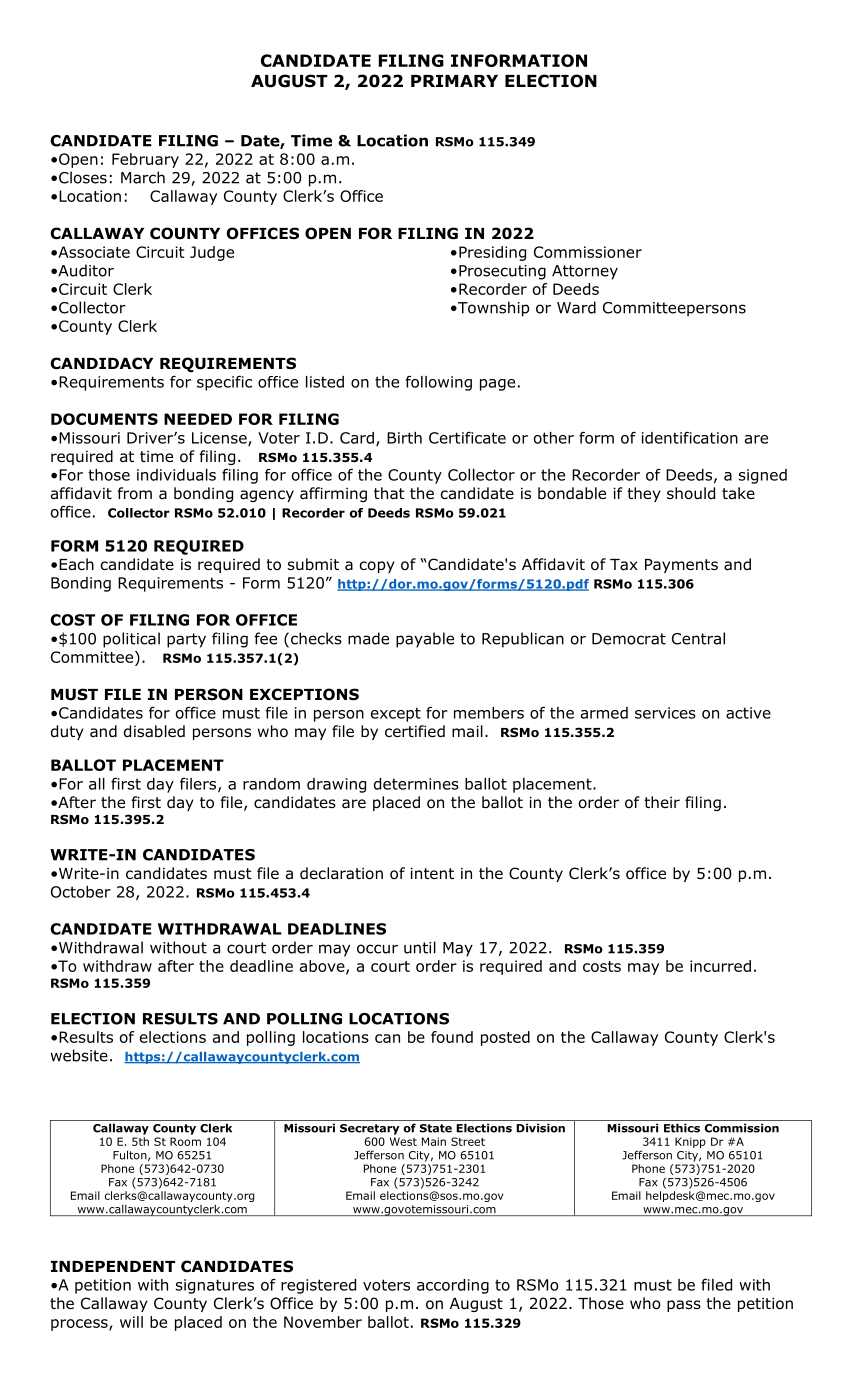  What do you see at coordinates (145, 160) in the page?
I see `February` at bounding box center [145, 160].
